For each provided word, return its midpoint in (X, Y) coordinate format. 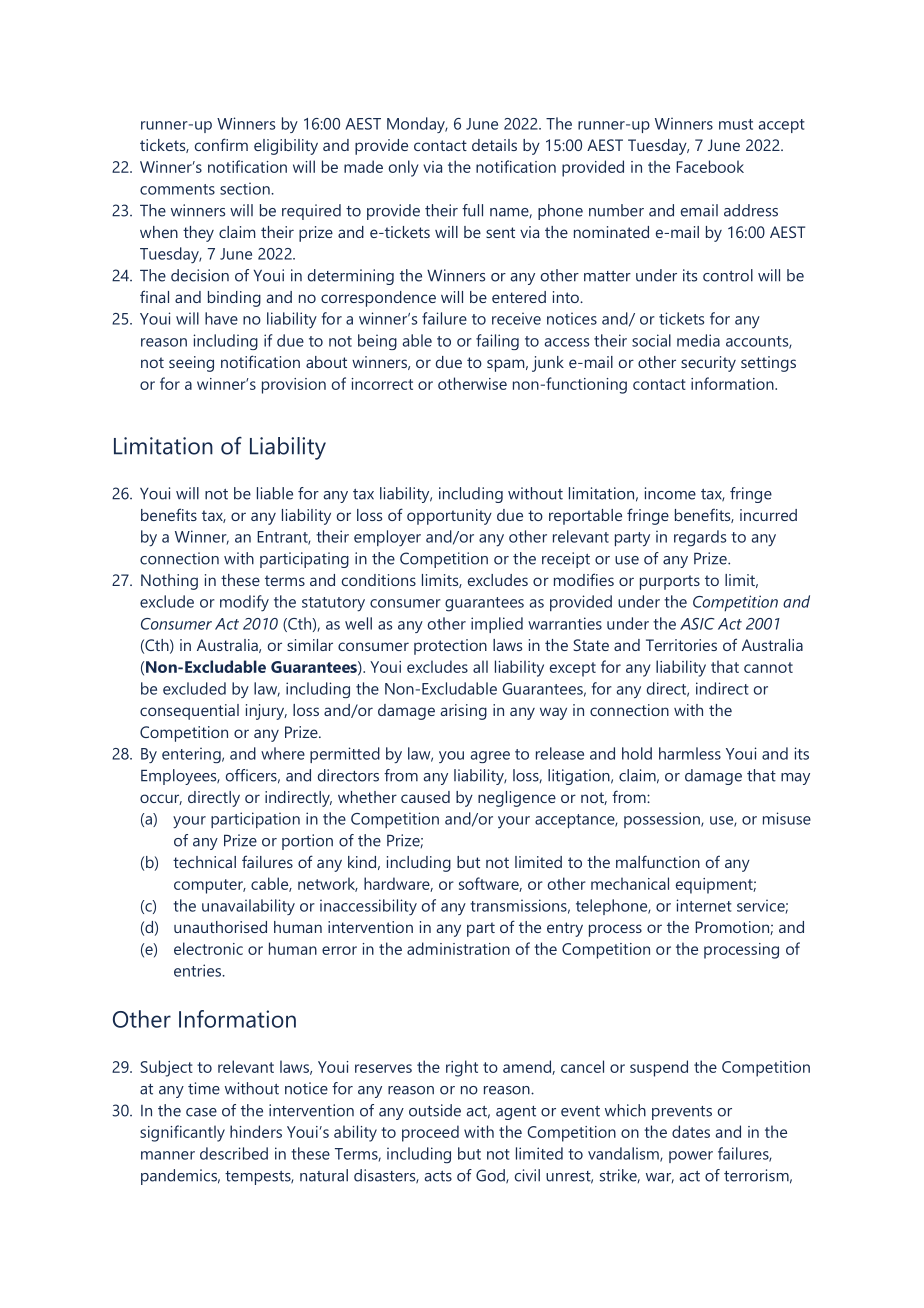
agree (490, 757)
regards (700, 538)
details (494, 145)
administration (458, 948)
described (234, 1153)
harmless (690, 753)
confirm (221, 144)
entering (192, 755)
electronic (208, 948)
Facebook (710, 166)
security (708, 364)
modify (244, 603)
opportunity (449, 517)
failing (497, 342)
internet (704, 905)
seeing (191, 364)
